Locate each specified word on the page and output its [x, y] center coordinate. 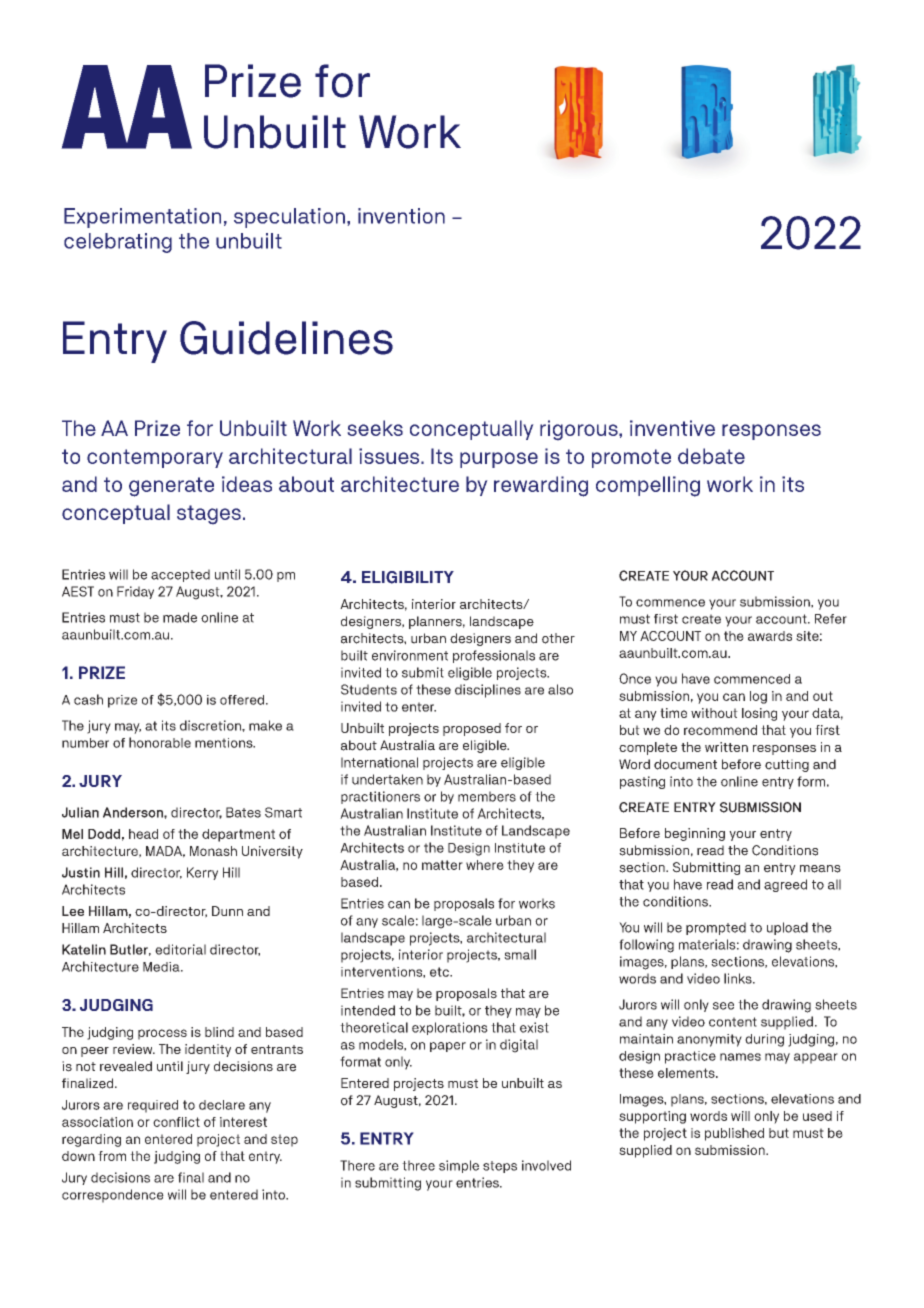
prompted [716, 928]
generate [171, 487]
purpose [499, 460]
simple [459, 1166]
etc [440, 972]
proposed [472, 729]
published [734, 1134]
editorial [180, 949]
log [758, 697]
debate [711, 456]
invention [401, 216]
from [112, 1156]
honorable [160, 742]
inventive [672, 428]
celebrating [118, 243]
